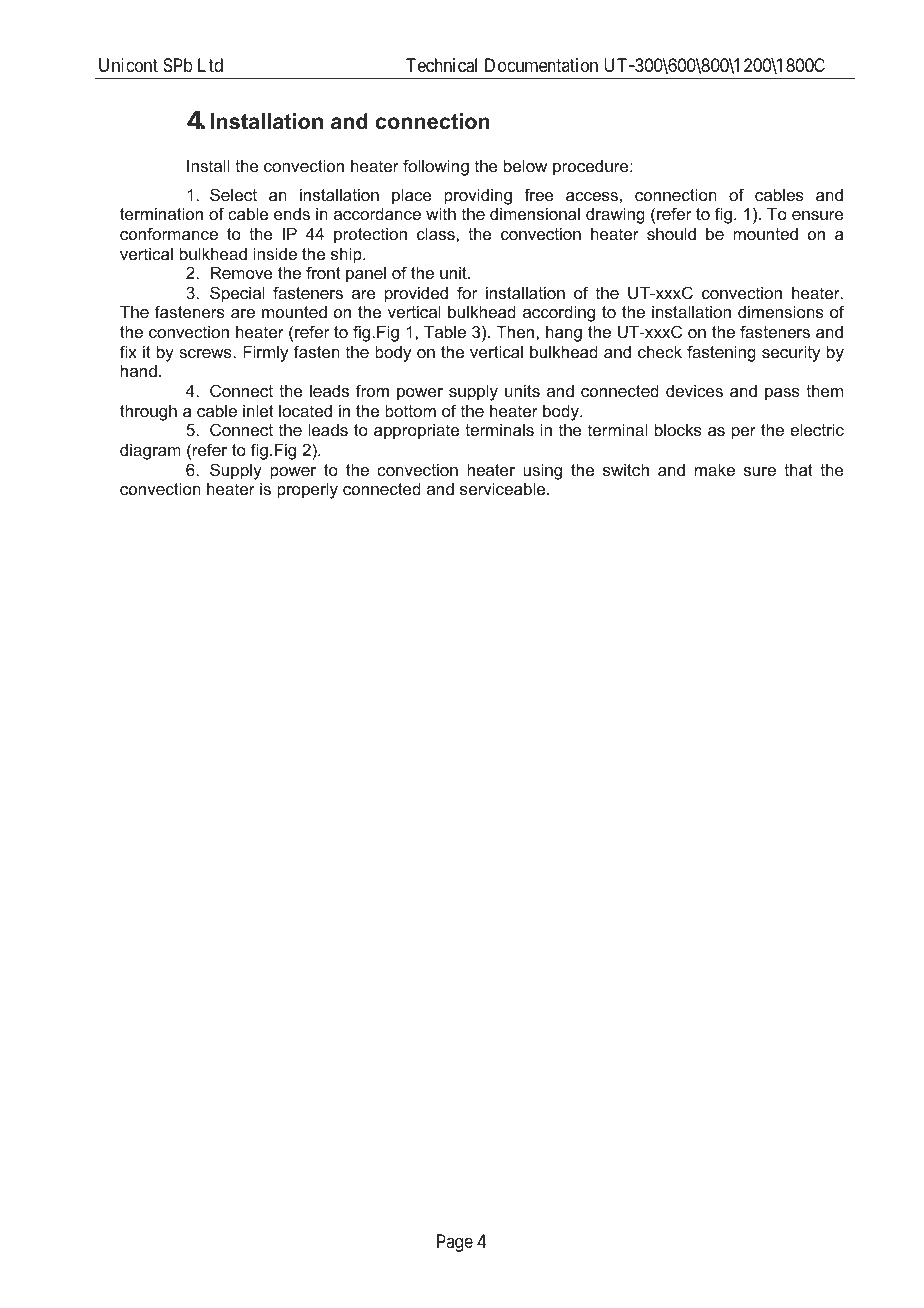 The width and height of the image is (924, 1308). I want to click on appropriate, so click(416, 431).
